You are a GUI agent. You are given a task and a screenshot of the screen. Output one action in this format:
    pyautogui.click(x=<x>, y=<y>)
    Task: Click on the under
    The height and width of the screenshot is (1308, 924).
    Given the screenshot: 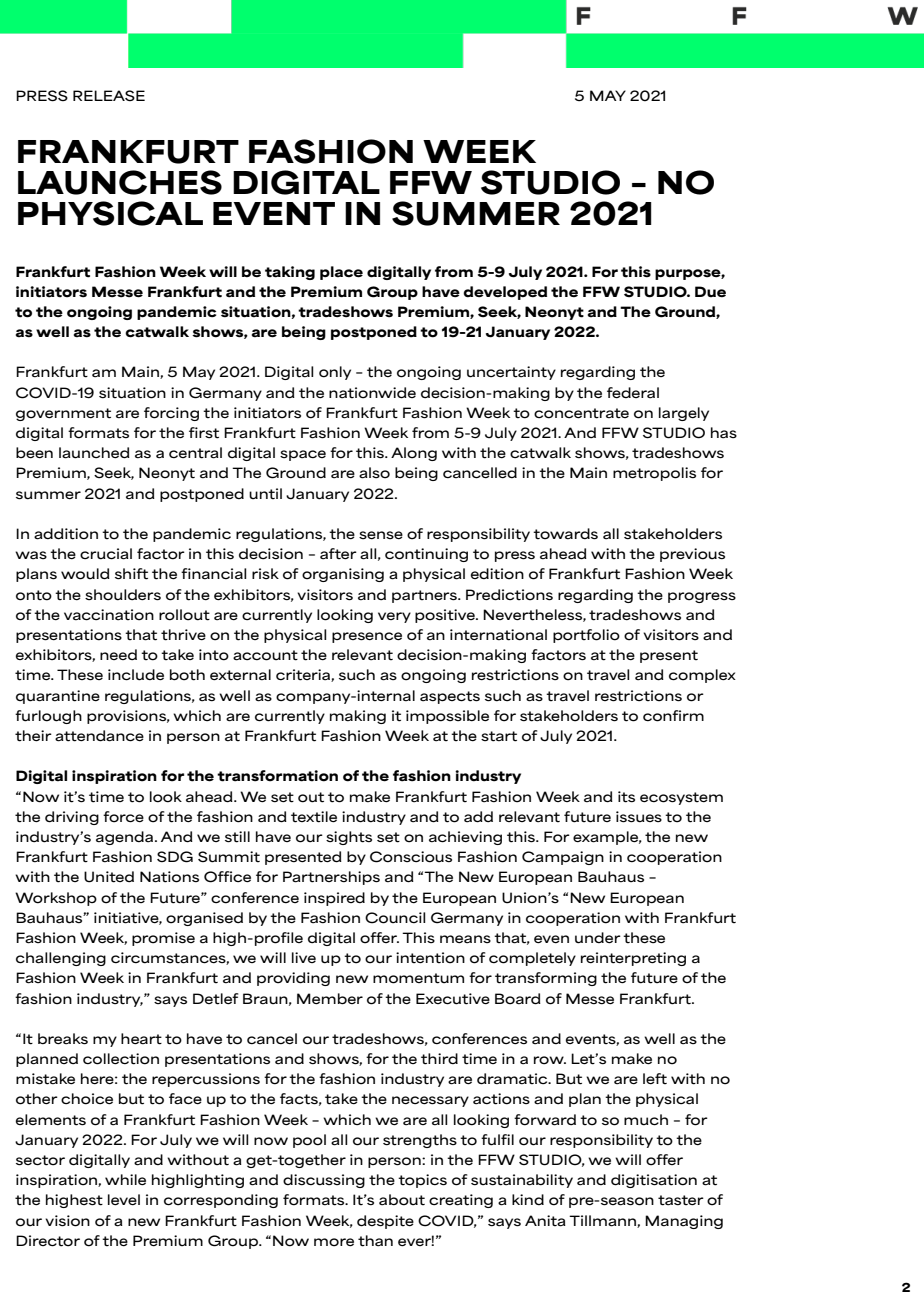 What is the action you would take?
    pyautogui.click(x=598, y=938)
